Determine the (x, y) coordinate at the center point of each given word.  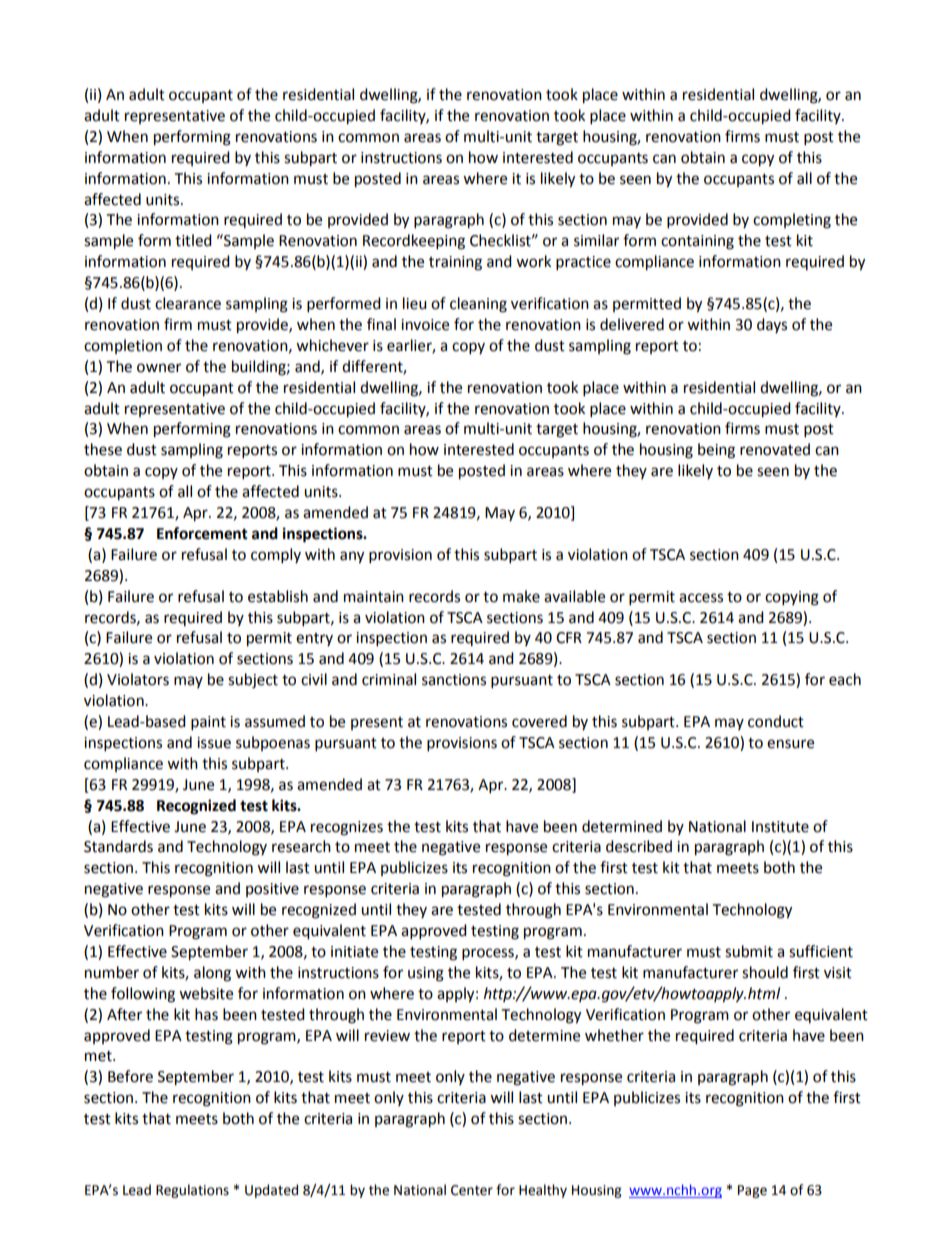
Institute (780, 827)
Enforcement (202, 533)
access (701, 598)
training (455, 263)
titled (193, 240)
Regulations (192, 1191)
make (521, 596)
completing (792, 221)
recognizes (347, 828)
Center (472, 1190)
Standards (118, 846)
